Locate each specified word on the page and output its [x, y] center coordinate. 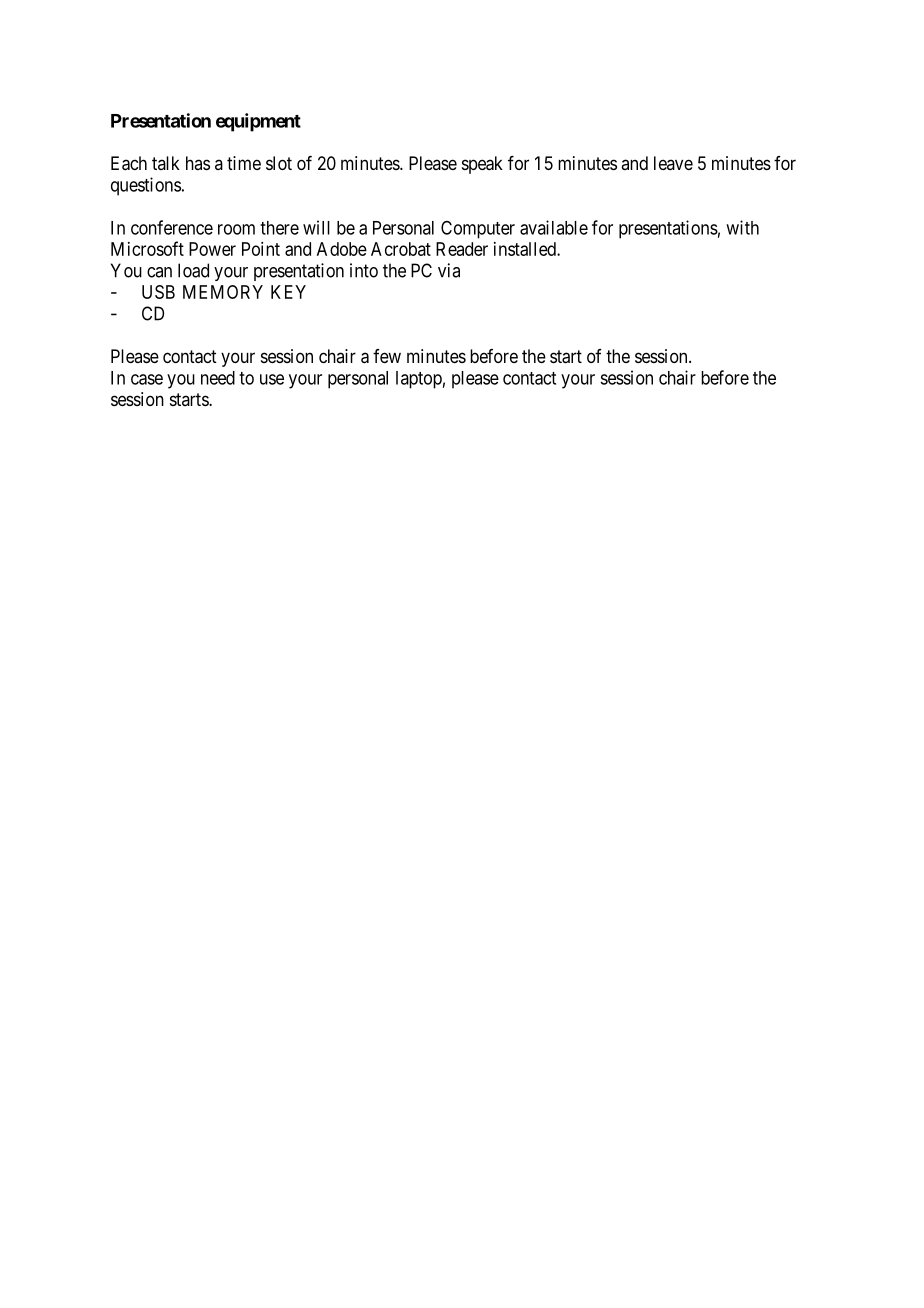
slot [279, 163]
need [218, 378]
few [387, 356]
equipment [258, 122]
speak [482, 165]
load [193, 270]
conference [172, 227]
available [554, 227]
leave [673, 163]
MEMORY [223, 292]
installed [526, 249]
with [742, 227]
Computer [478, 230]
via [449, 270]
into [364, 270]
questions [146, 186]
